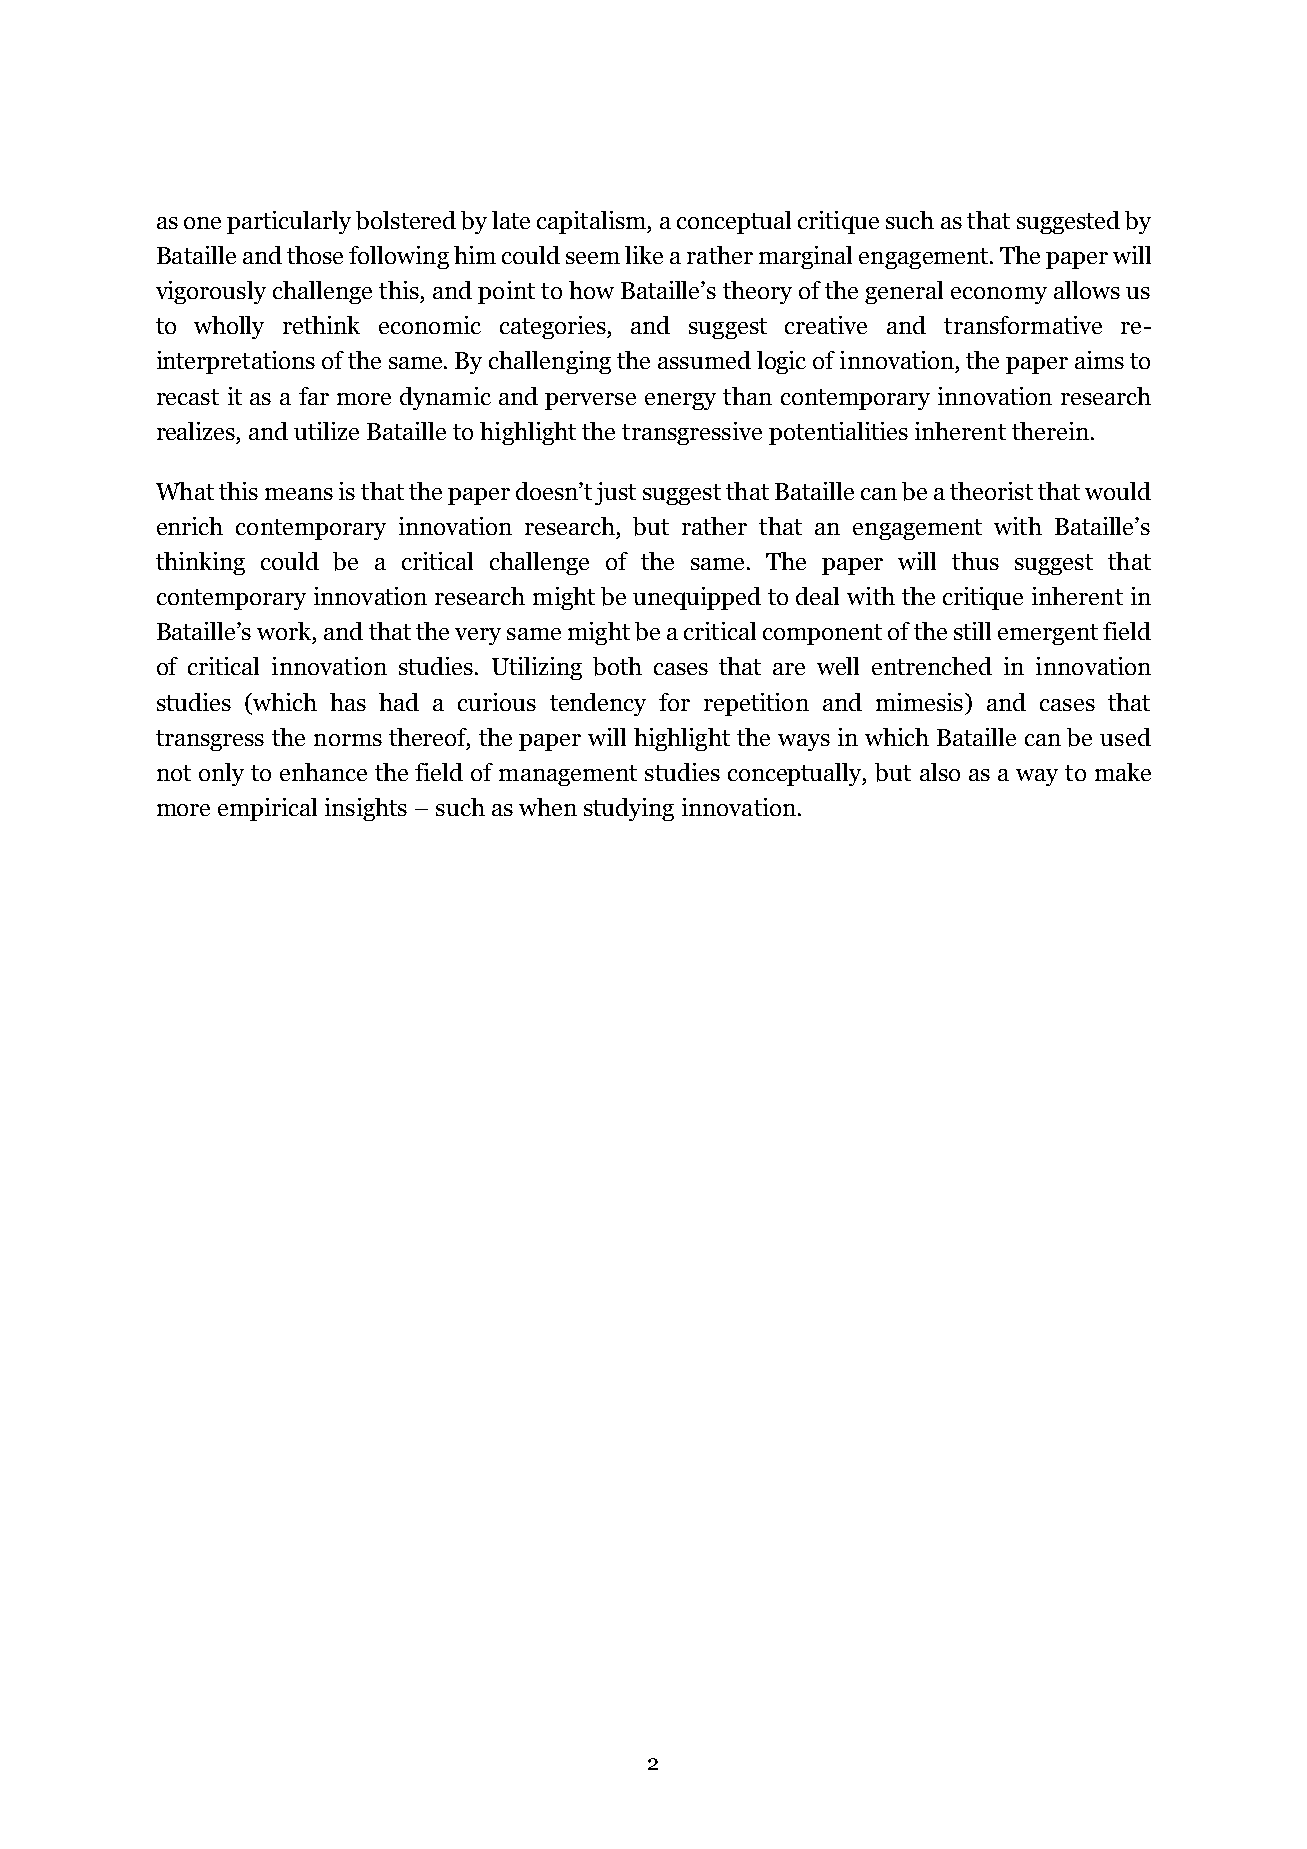  Describe the element at coordinates (615, 493) in the document. I see `just` at that location.
